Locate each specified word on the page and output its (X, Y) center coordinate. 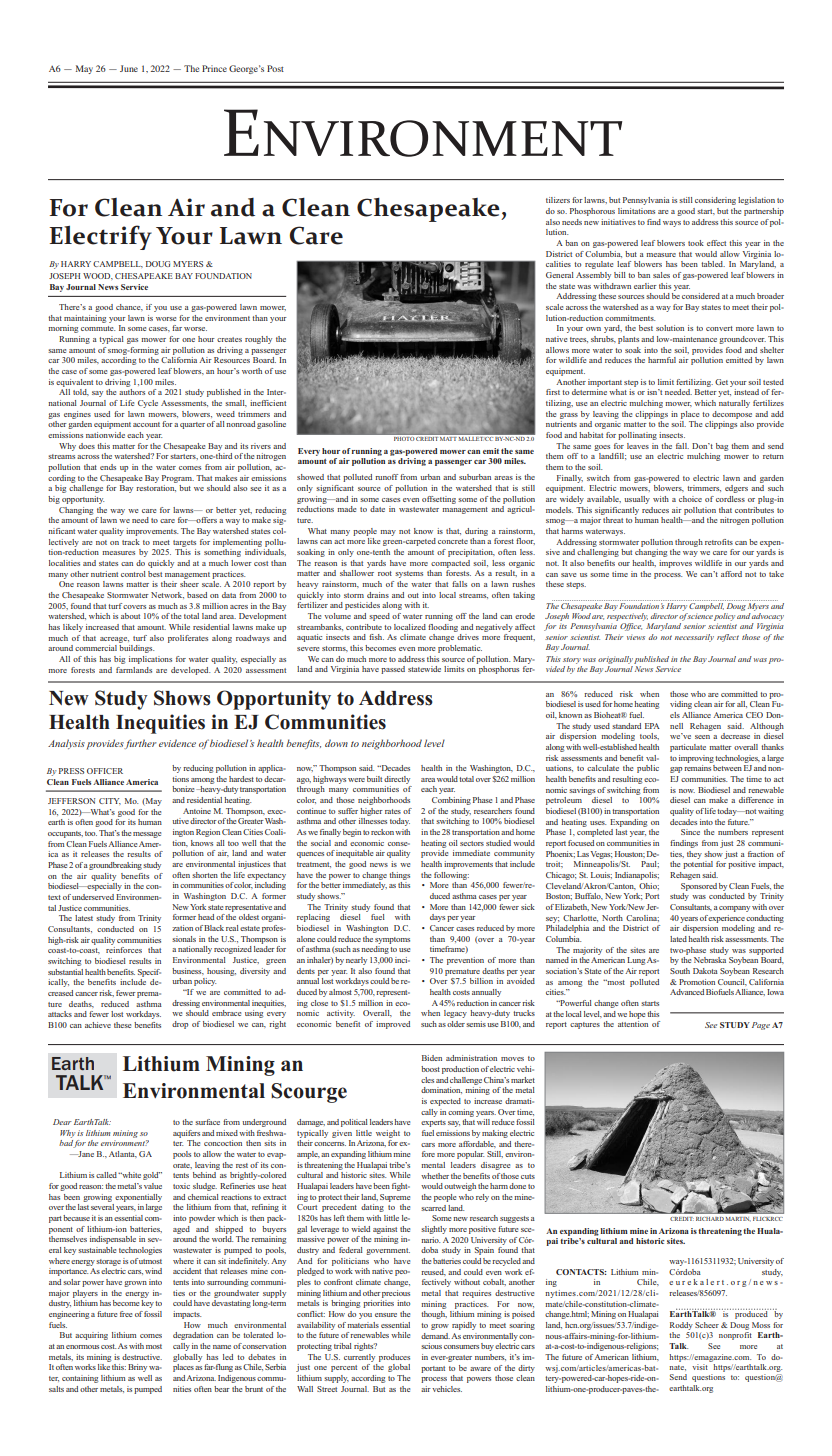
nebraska (710, 960)
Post (275, 68)
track (131, 542)
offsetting (439, 500)
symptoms (392, 940)
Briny (137, 1368)
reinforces (124, 950)
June (129, 68)
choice (690, 499)
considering (715, 201)
